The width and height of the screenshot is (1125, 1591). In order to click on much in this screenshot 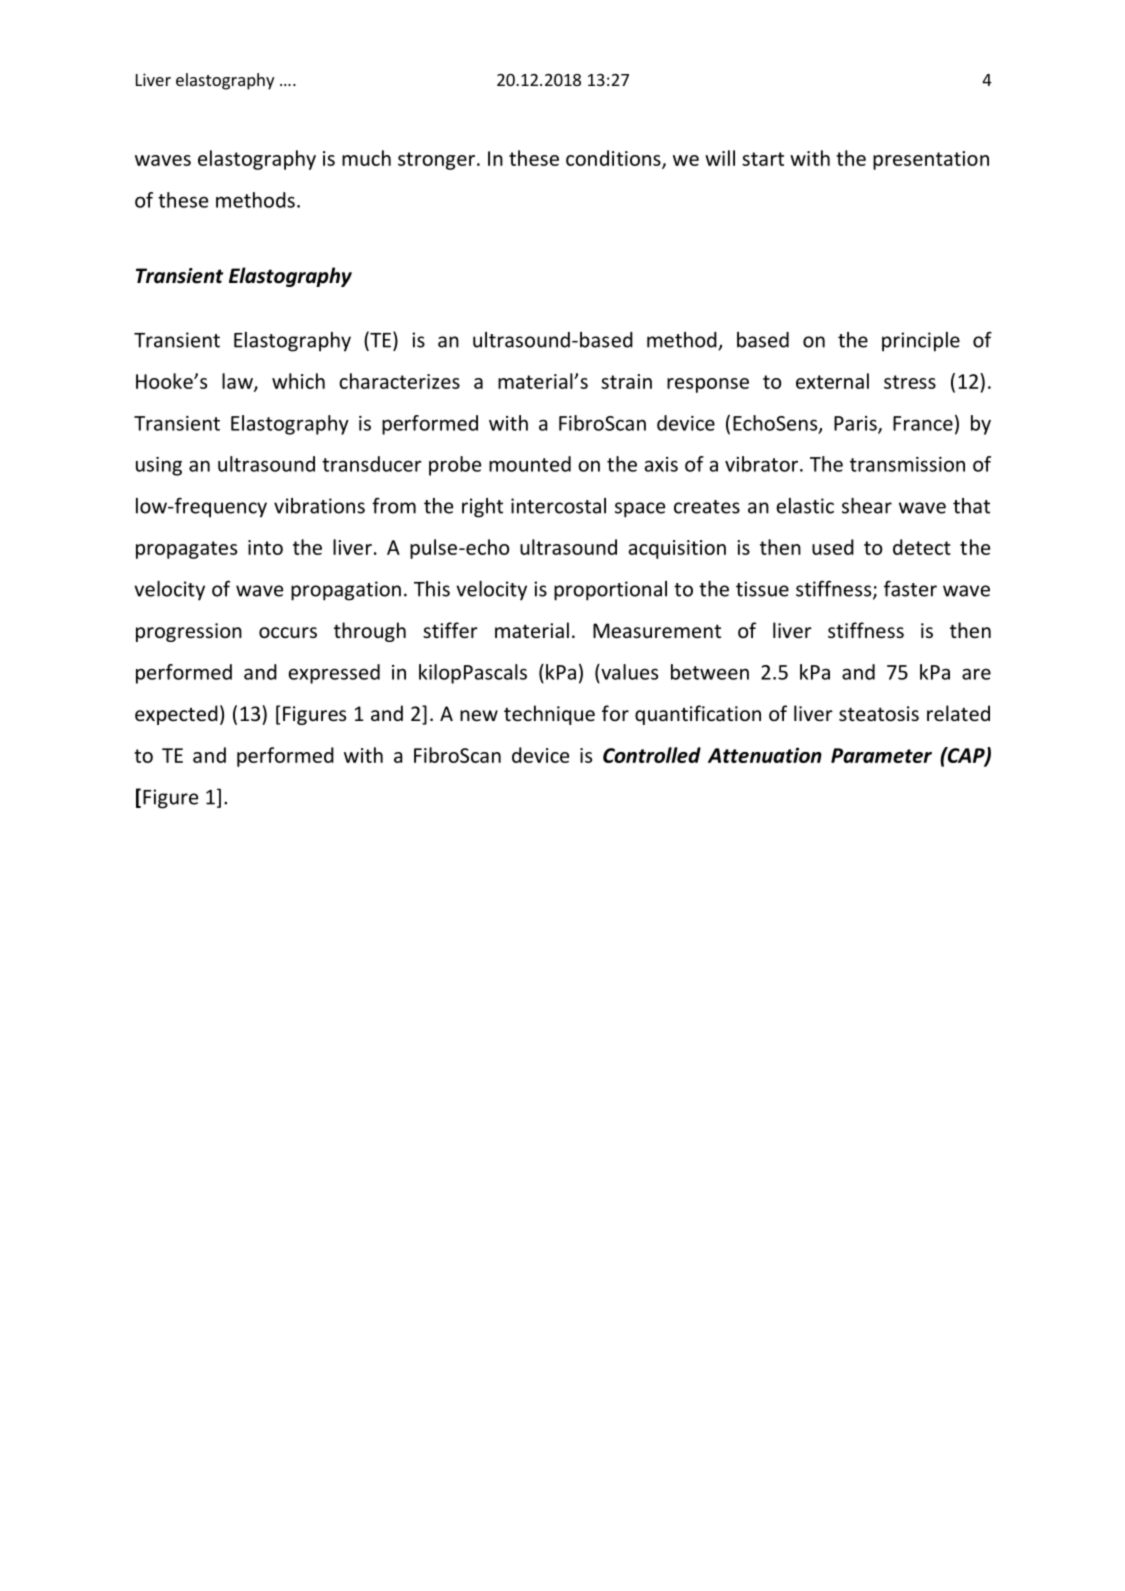, I will do `click(366, 158)`.
